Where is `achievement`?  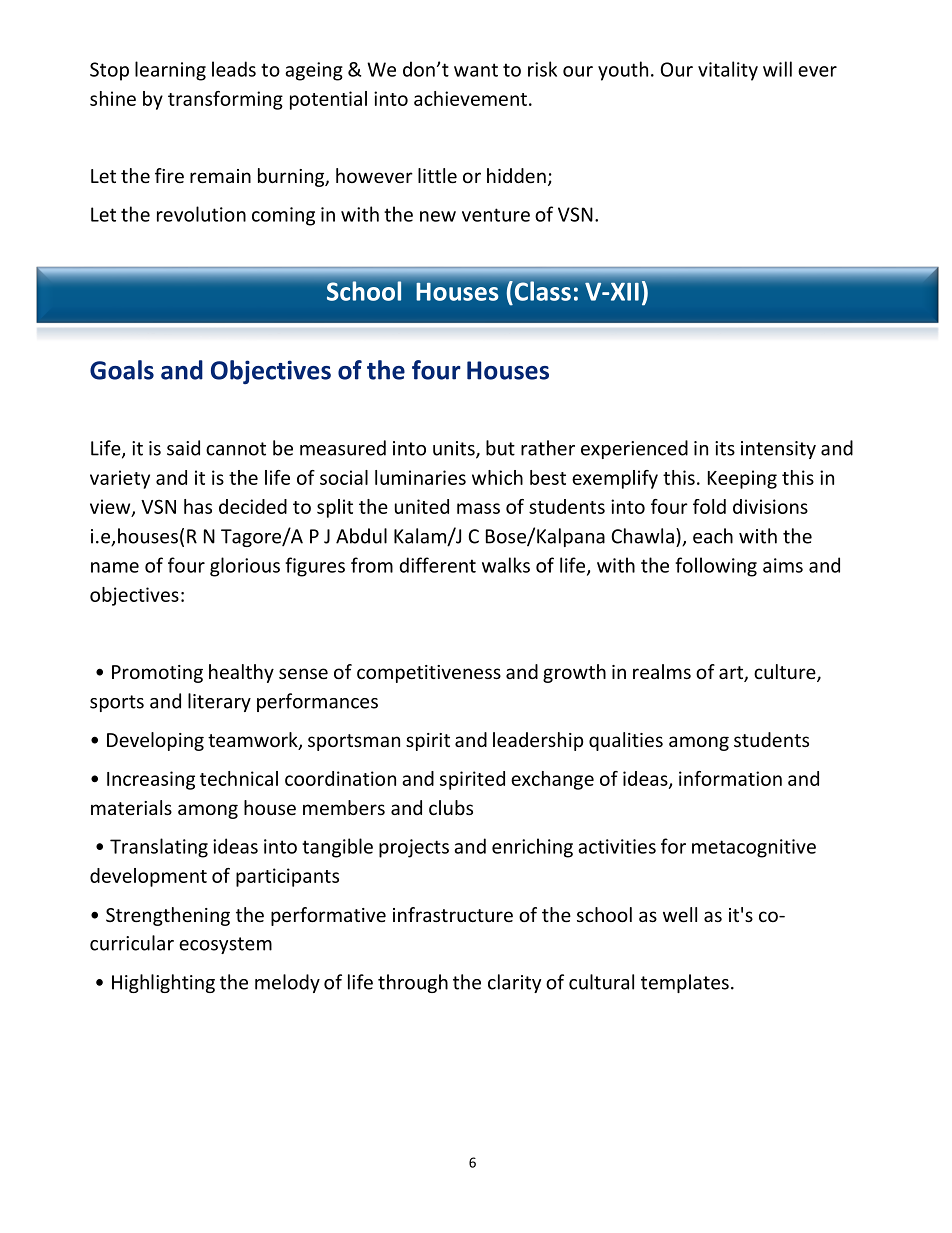 achievement is located at coordinates (470, 98).
